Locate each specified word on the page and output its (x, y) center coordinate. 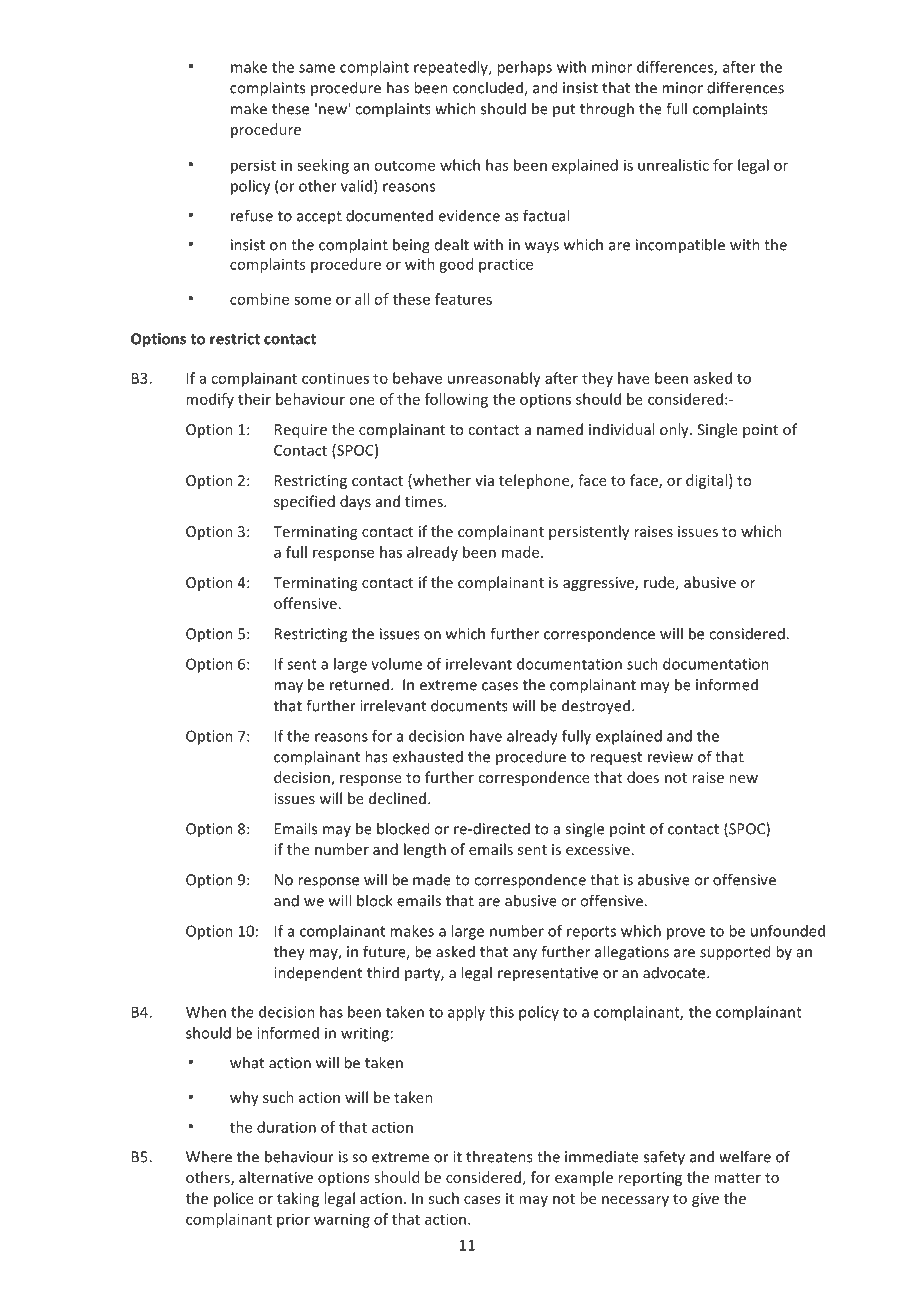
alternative (276, 1177)
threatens (499, 1156)
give (705, 1200)
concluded (489, 88)
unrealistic (673, 165)
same (317, 68)
